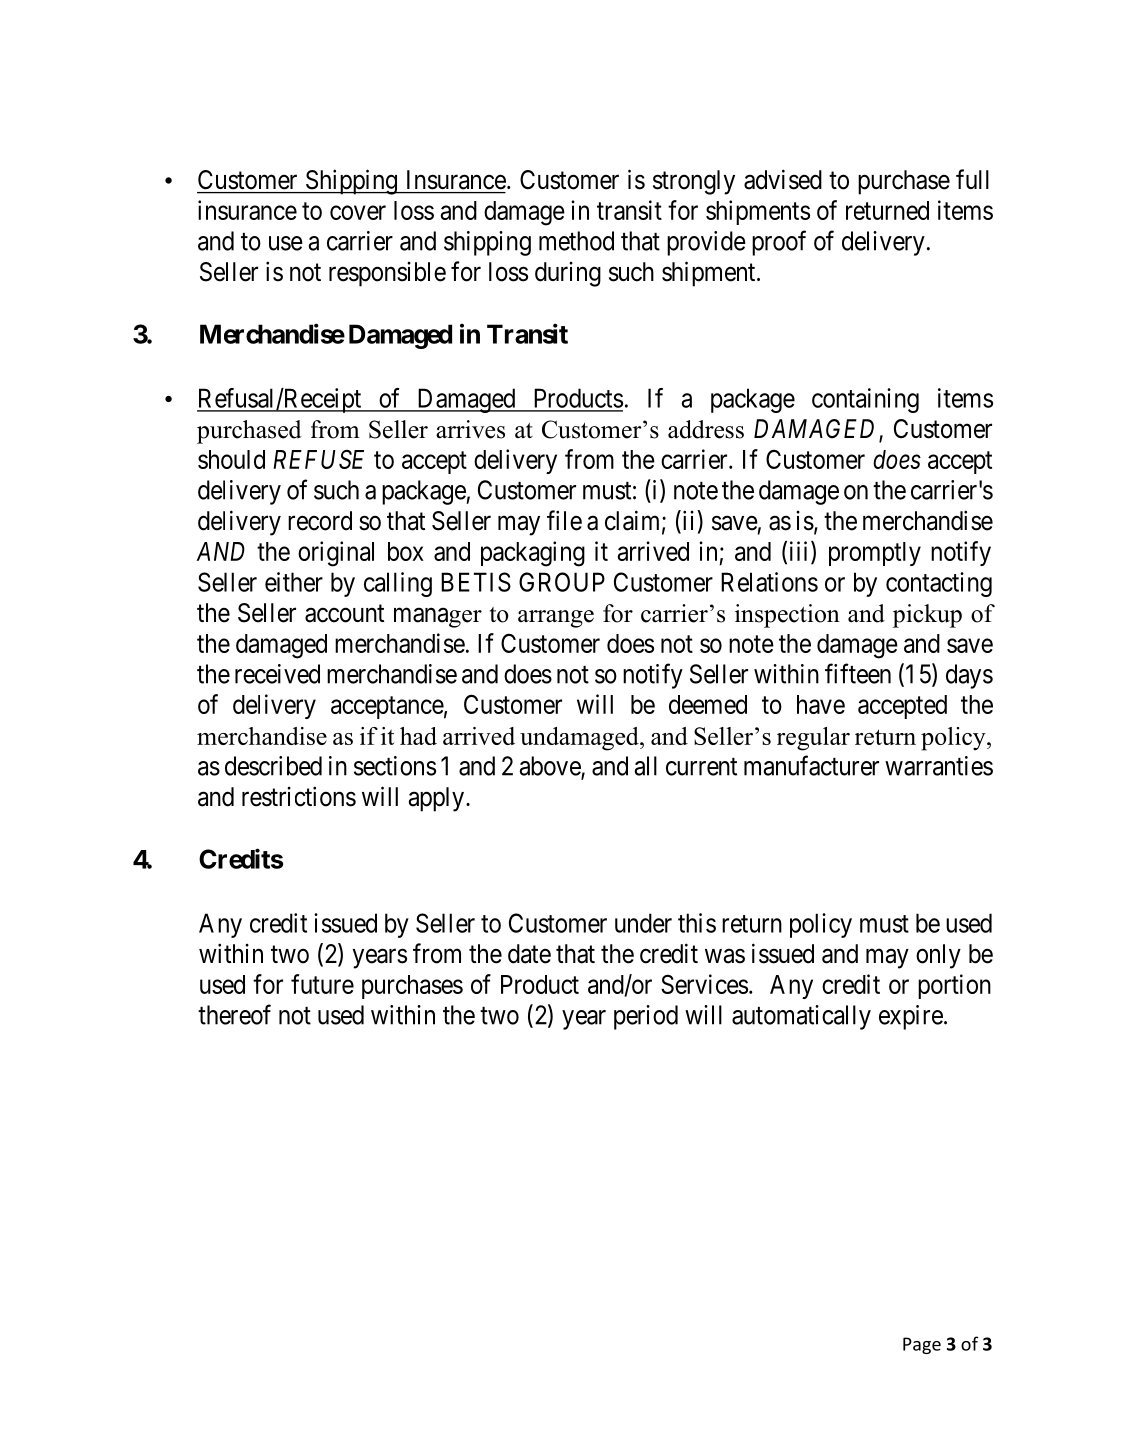 Image resolution: width=1124 pixels, height=1454 pixels. Describe the element at coordinates (576, 241) in the screenshot. I see `method` at that location.
